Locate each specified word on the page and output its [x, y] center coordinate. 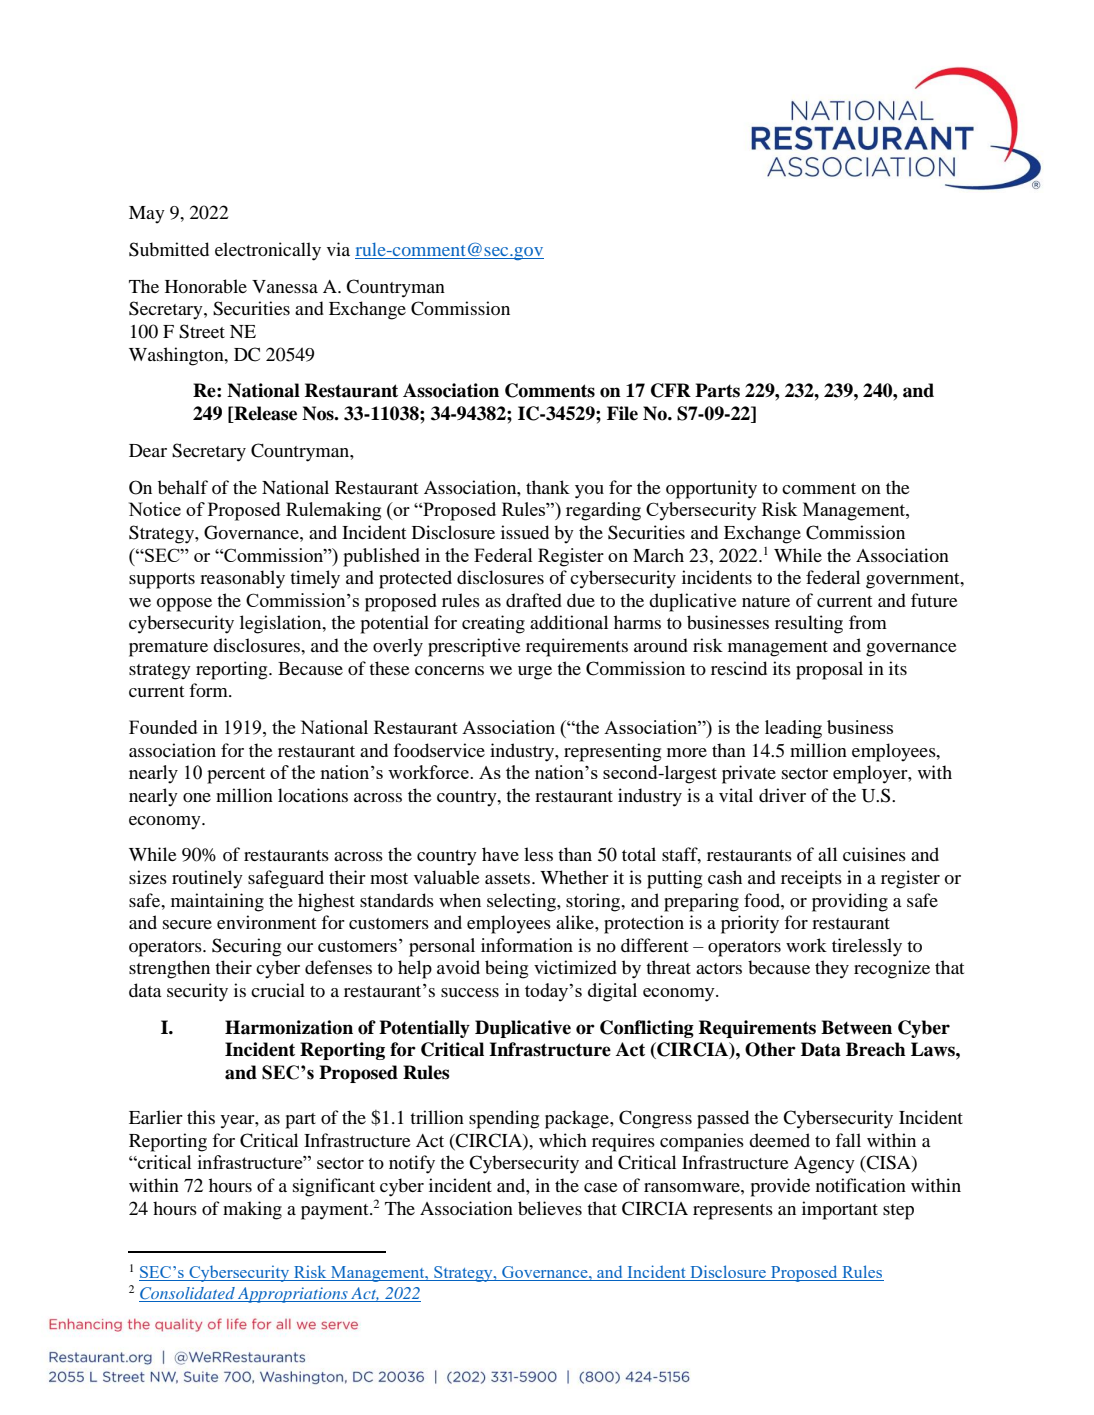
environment [266, 922]
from [868, 622]
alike [576, 922]
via [338, 249]
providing [850, 902]
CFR [671, 390]
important [840, 1210]
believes [550, 1208]
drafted [534, 600]
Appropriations [293, 1295]
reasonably [242, 579]
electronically [268, 251]
